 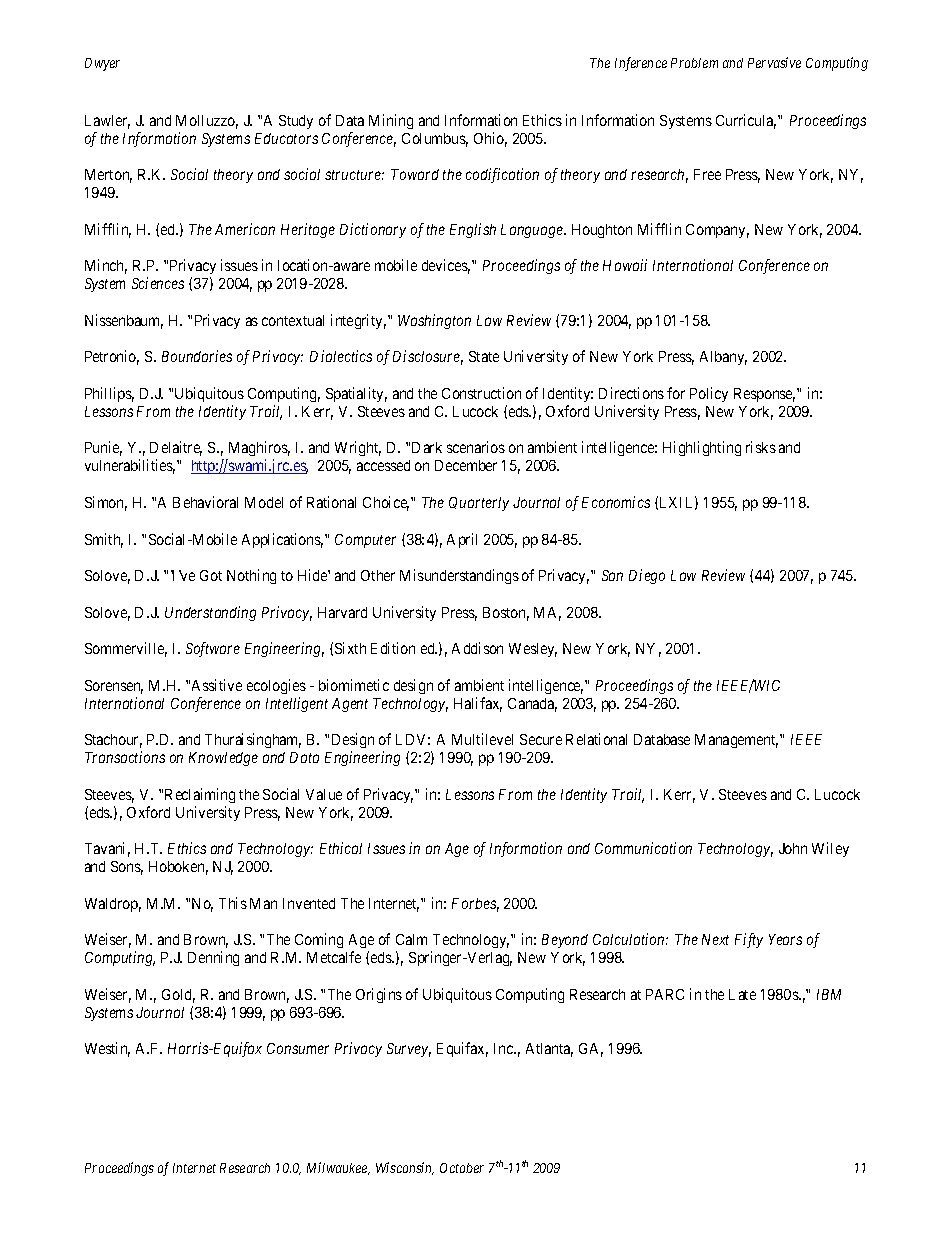 I want to click on Albany, so click(x=723, y=358).
